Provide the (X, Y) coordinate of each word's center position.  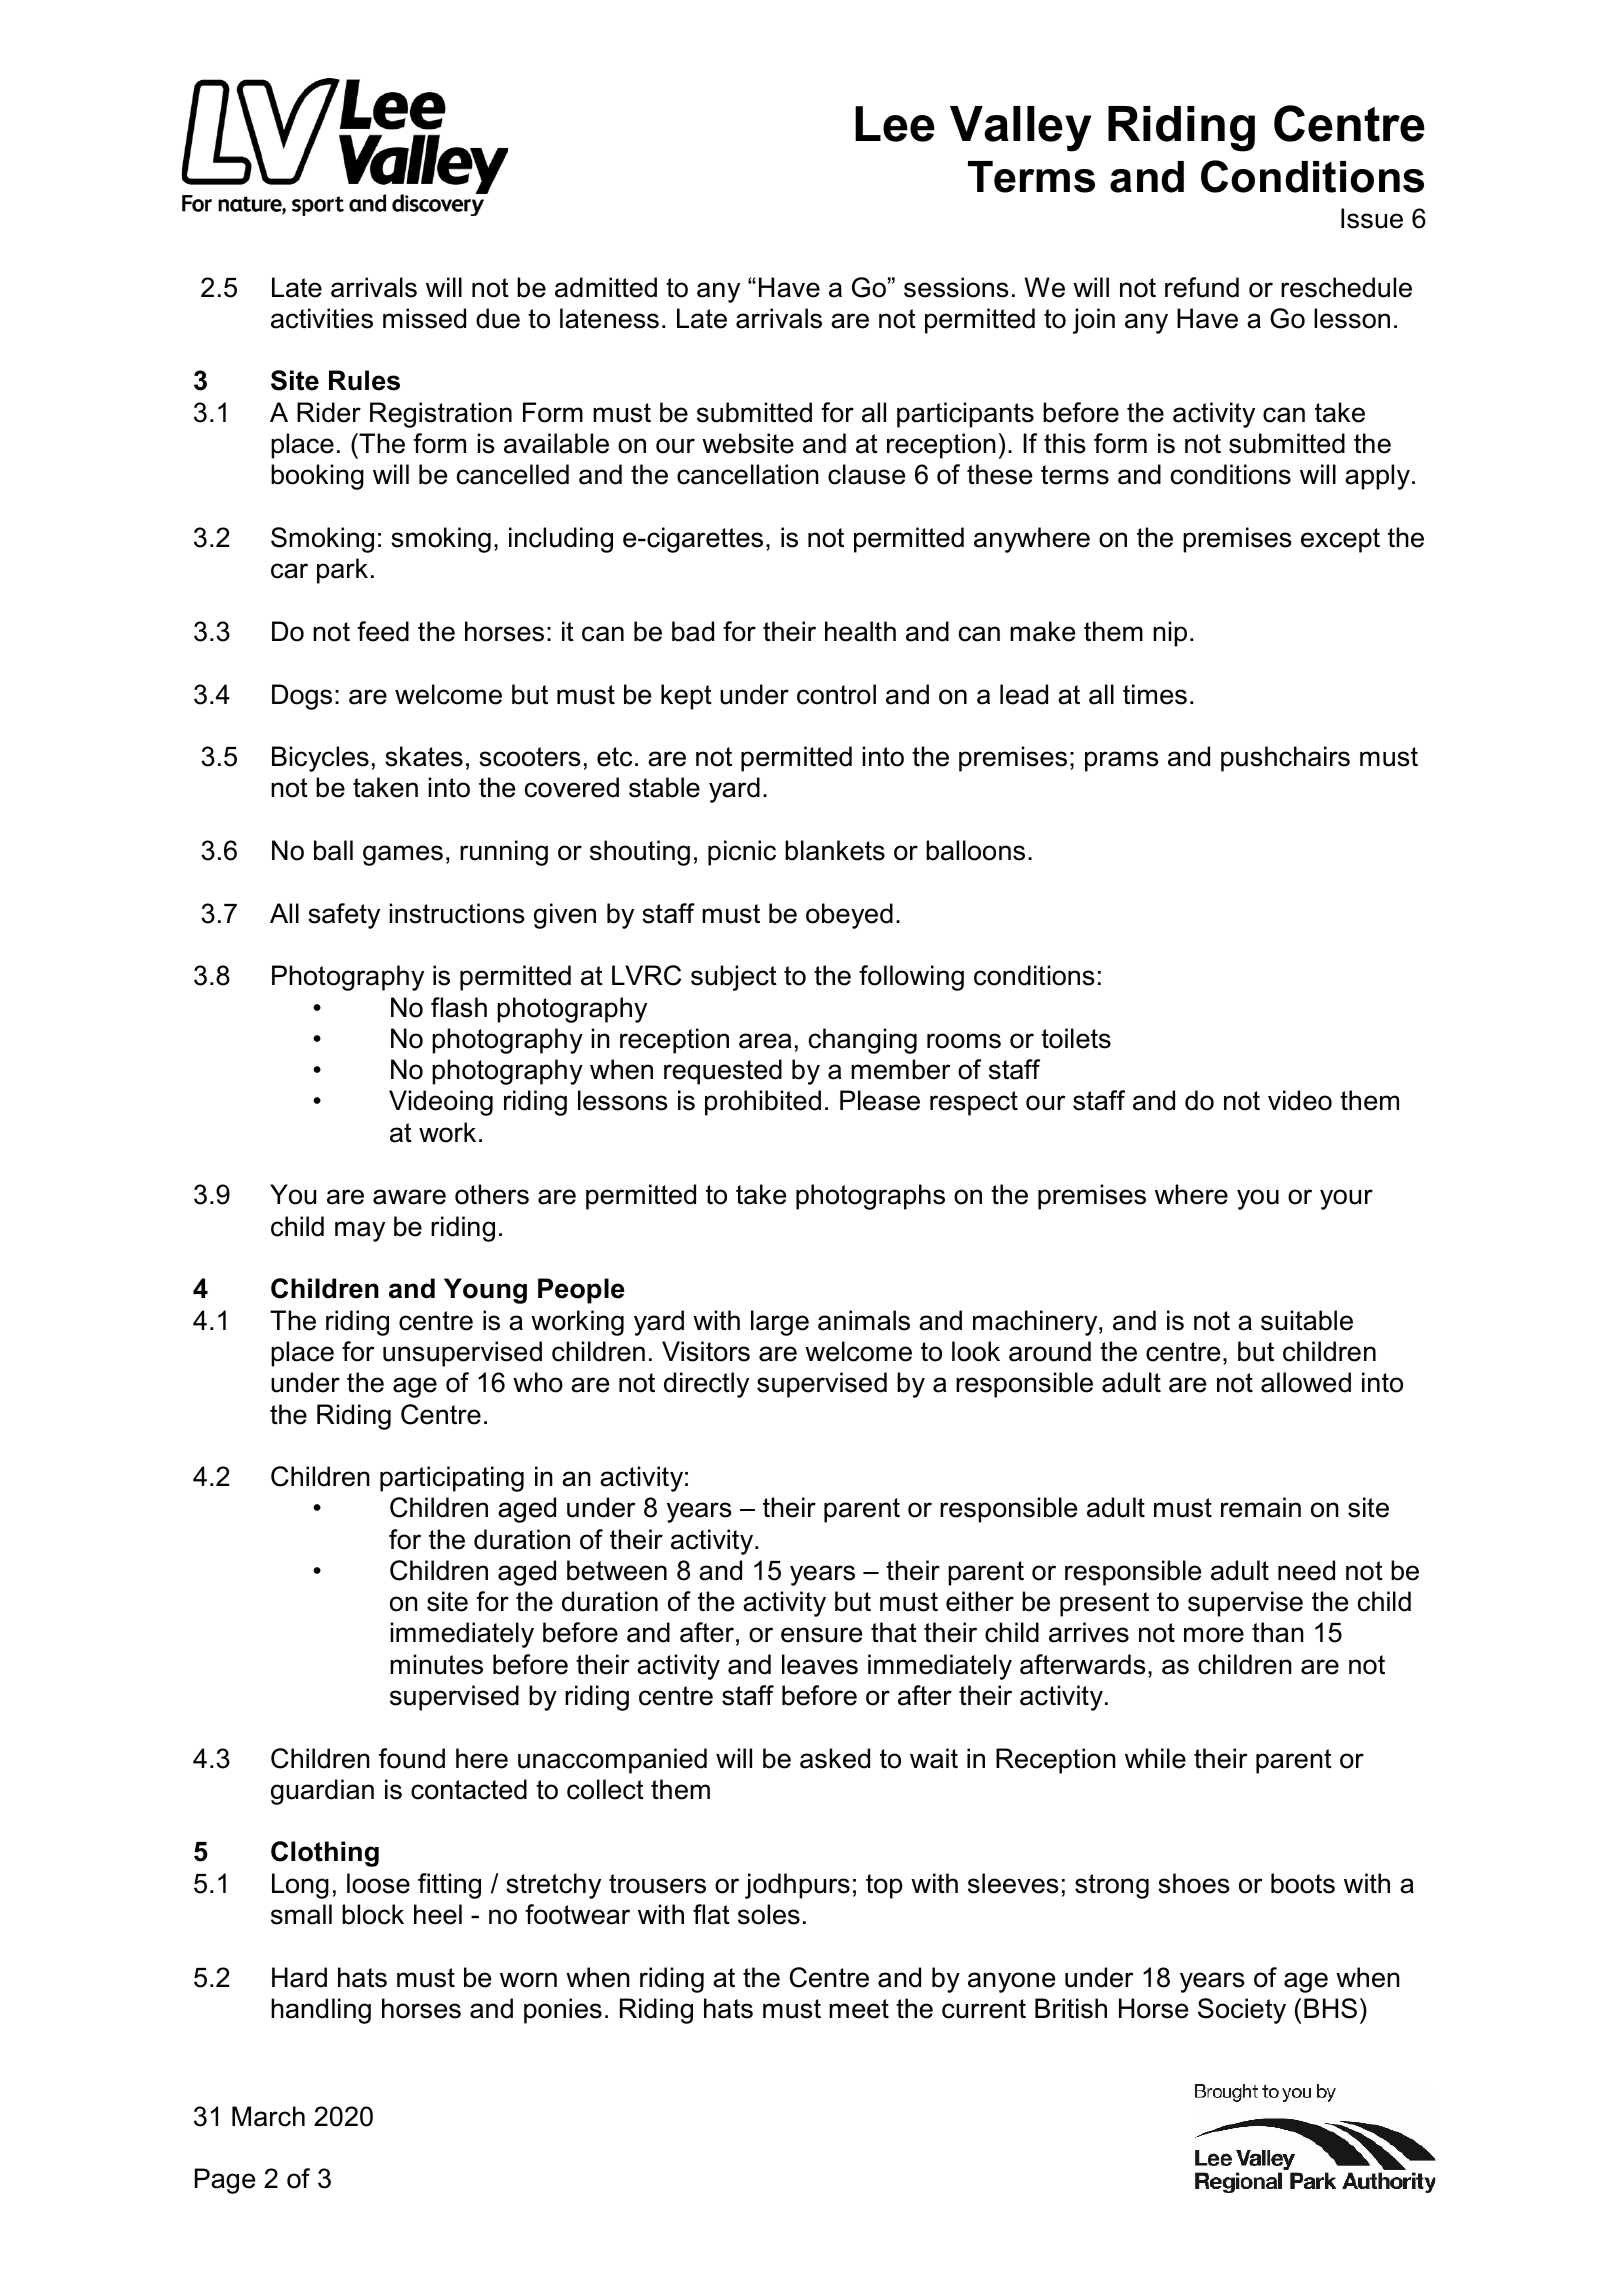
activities (322, 318)
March (268, 2116)
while (1155, 1758)
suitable (1307, 1320)
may (360, 1231)
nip (1170, 634)
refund (1202, 287)
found (412, 1758)
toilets (1076, 1038)
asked (835, 1758)
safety (344, 916)
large (780, 1323)
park (342, 571)
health (860, 631)
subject (734, 978)
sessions (956, 287)
